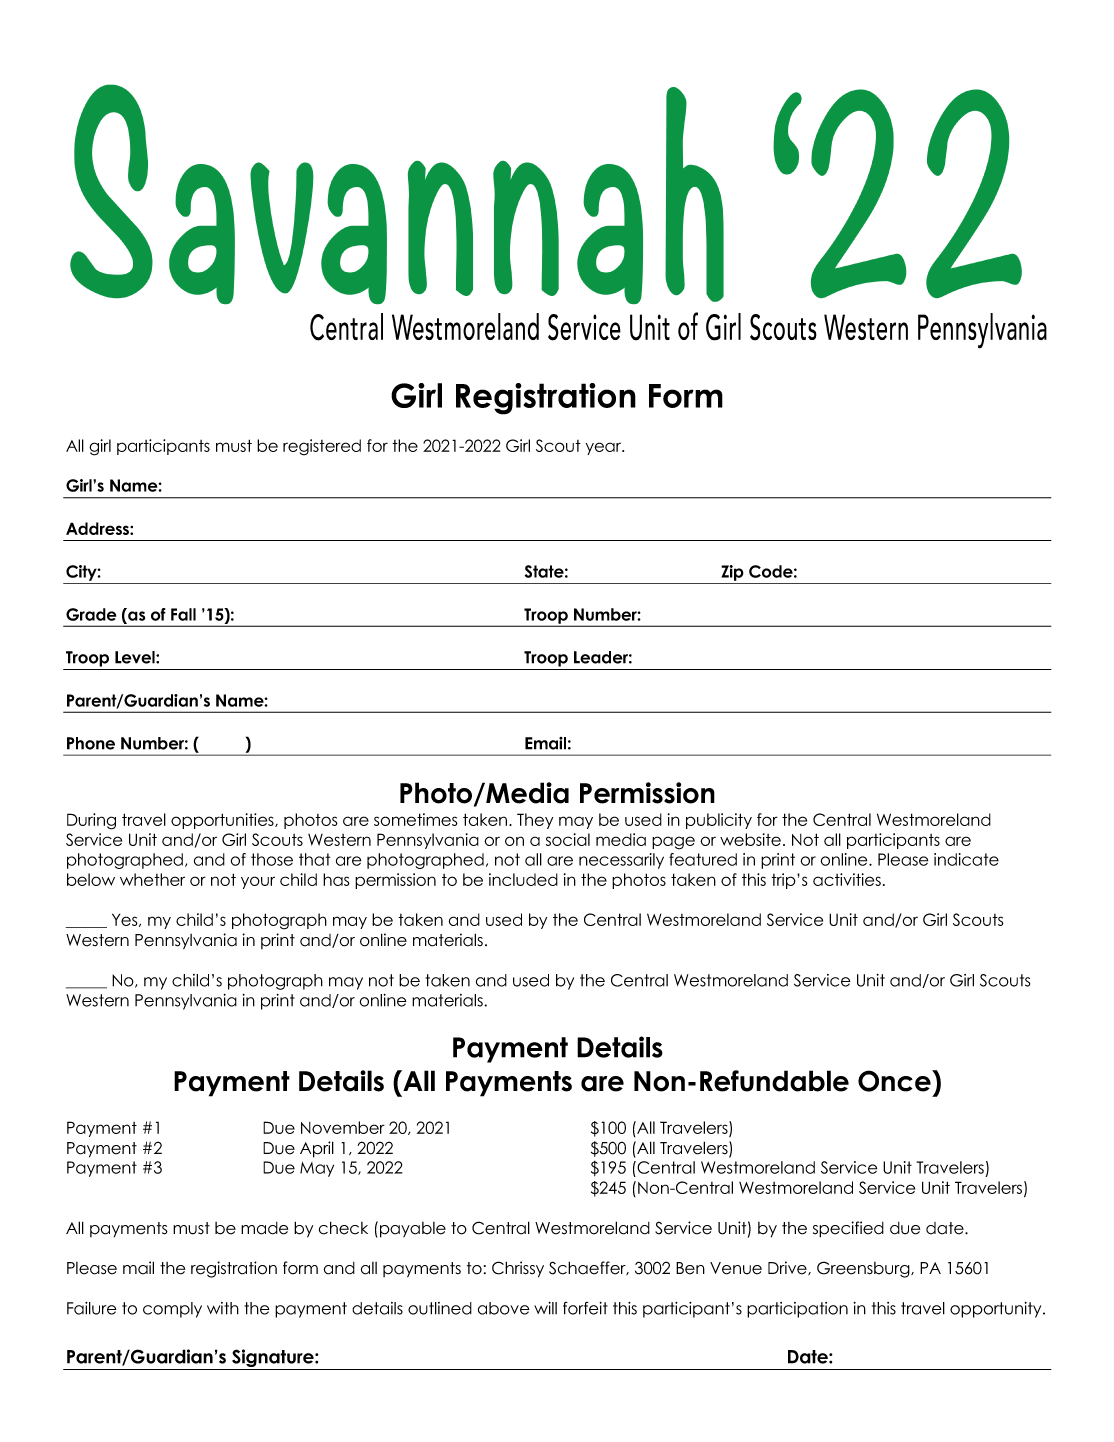 The height and width of the page is (1442, 1114). What do you see at coordinates (317, 1149) in the page?
I see `April` at bounding box center [317, 1149].
